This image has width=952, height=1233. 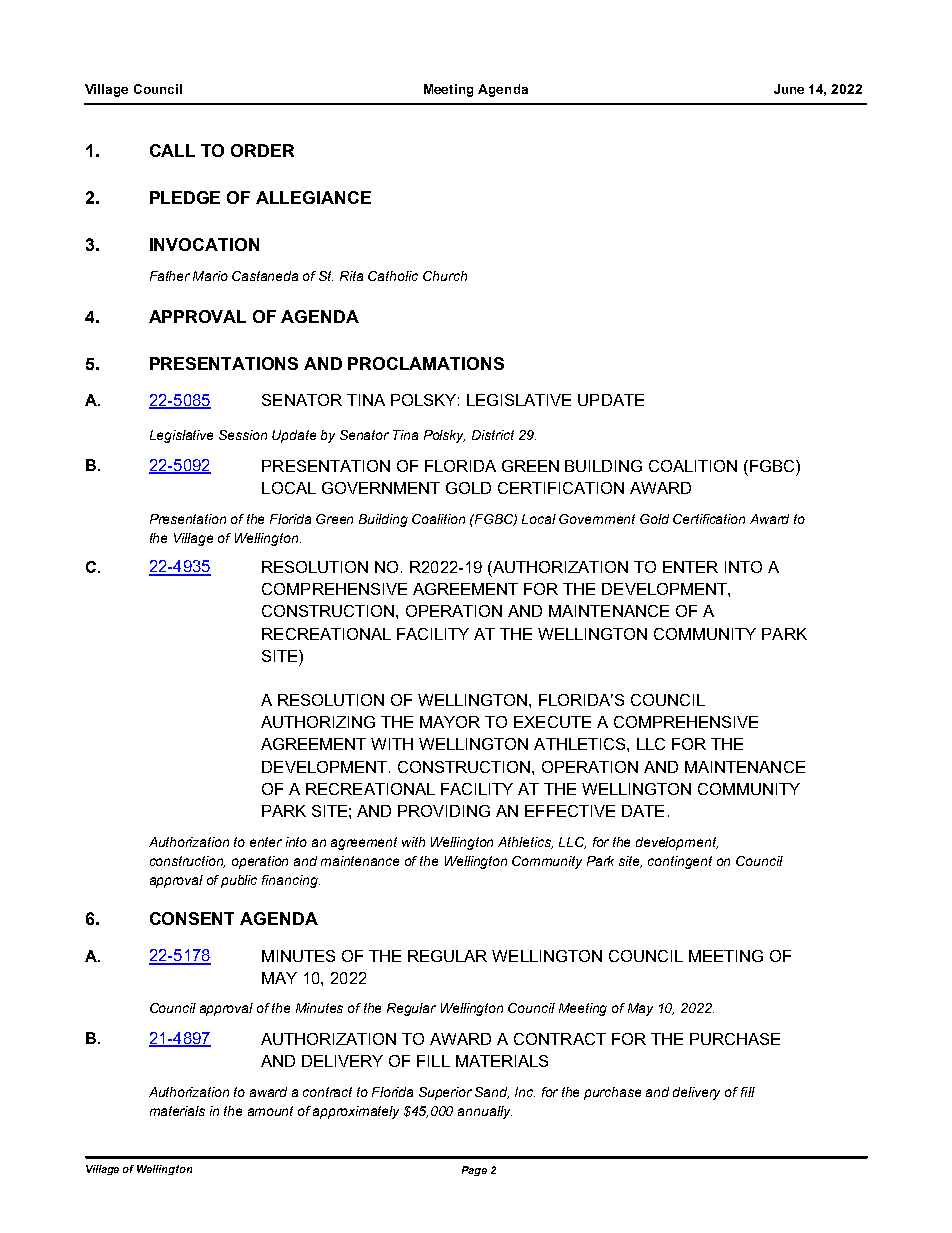 What do you see at coordinates (262, 150) in the image?
I see `ORDER` at bounding box center [262, 150].
